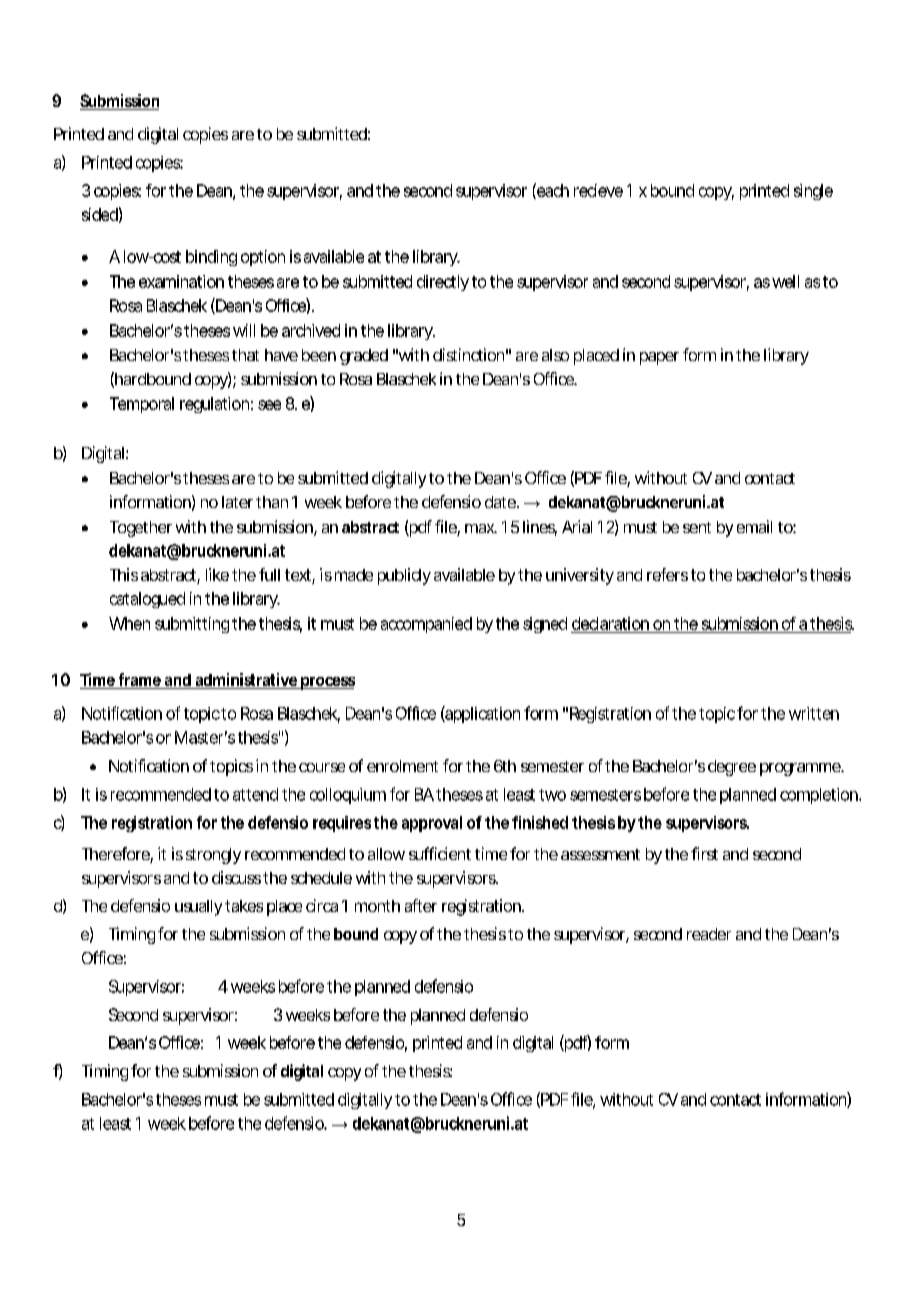 The image size is (924, 1308). Describe the element at coordinates (263, 258) in the screenshot. I see `option` at that location.
